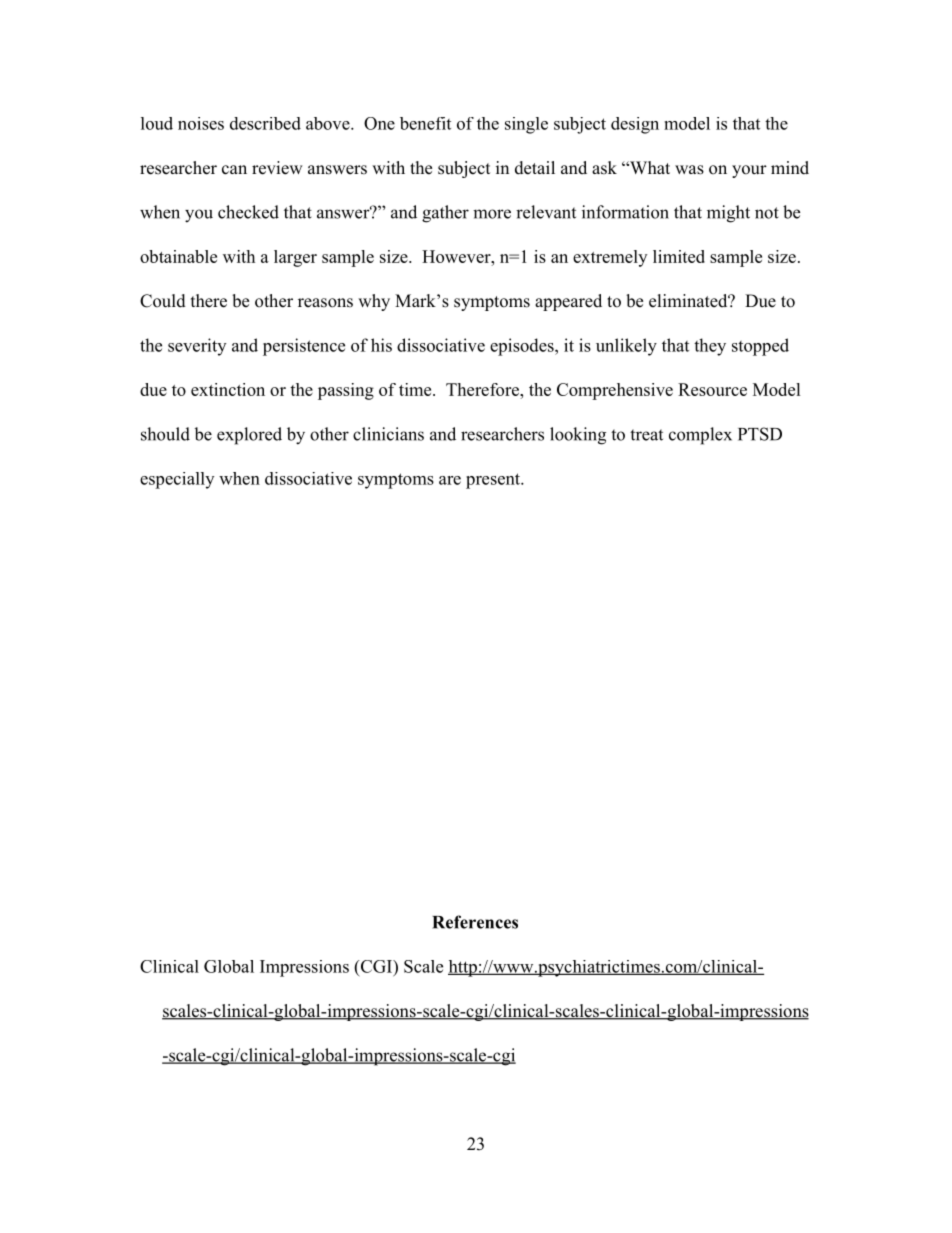  What do you see at coordinates (475, 922) in the page?
I see `References` at bounding box center [475, 922].
